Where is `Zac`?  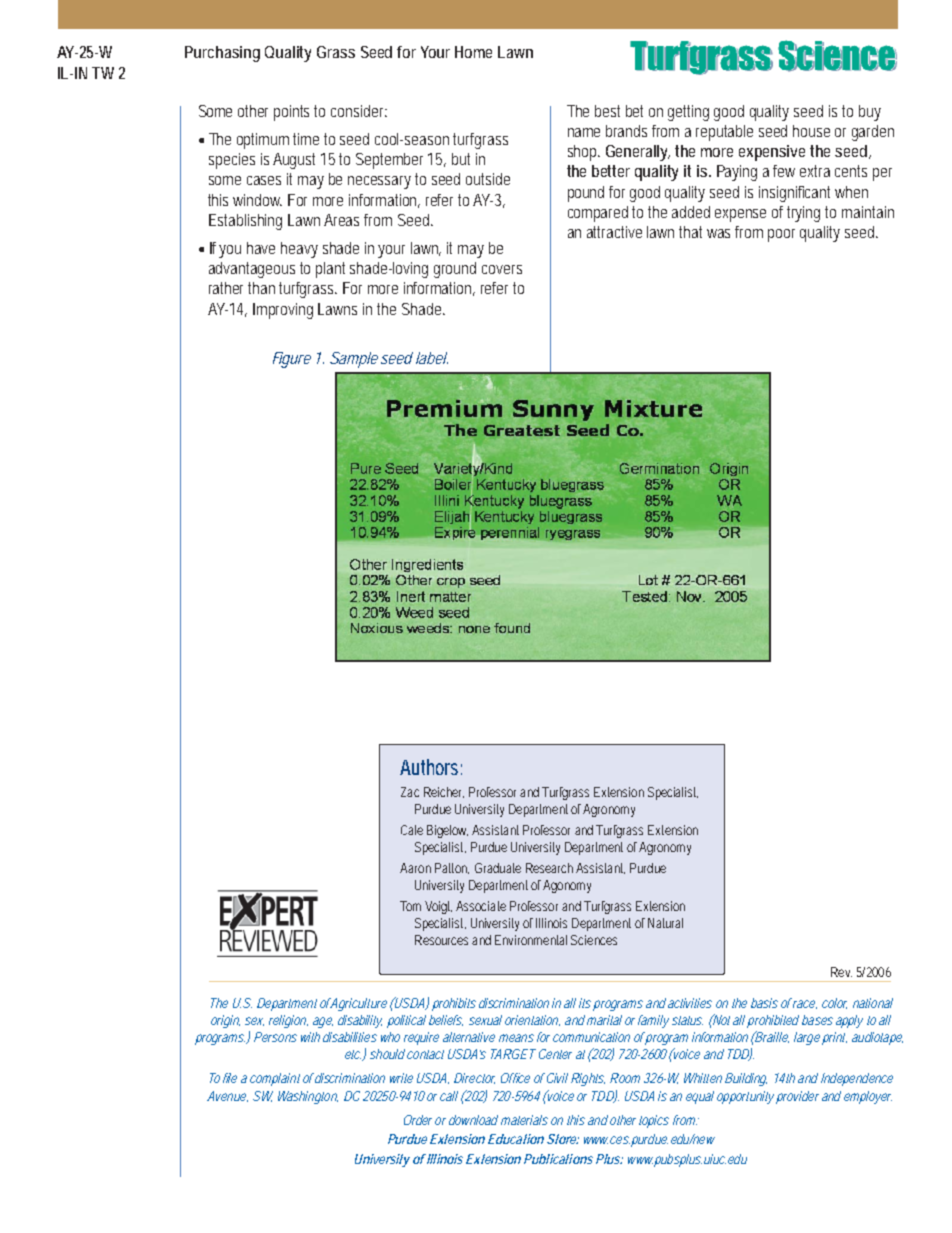 Zac is located at coordinates (410, 792).
